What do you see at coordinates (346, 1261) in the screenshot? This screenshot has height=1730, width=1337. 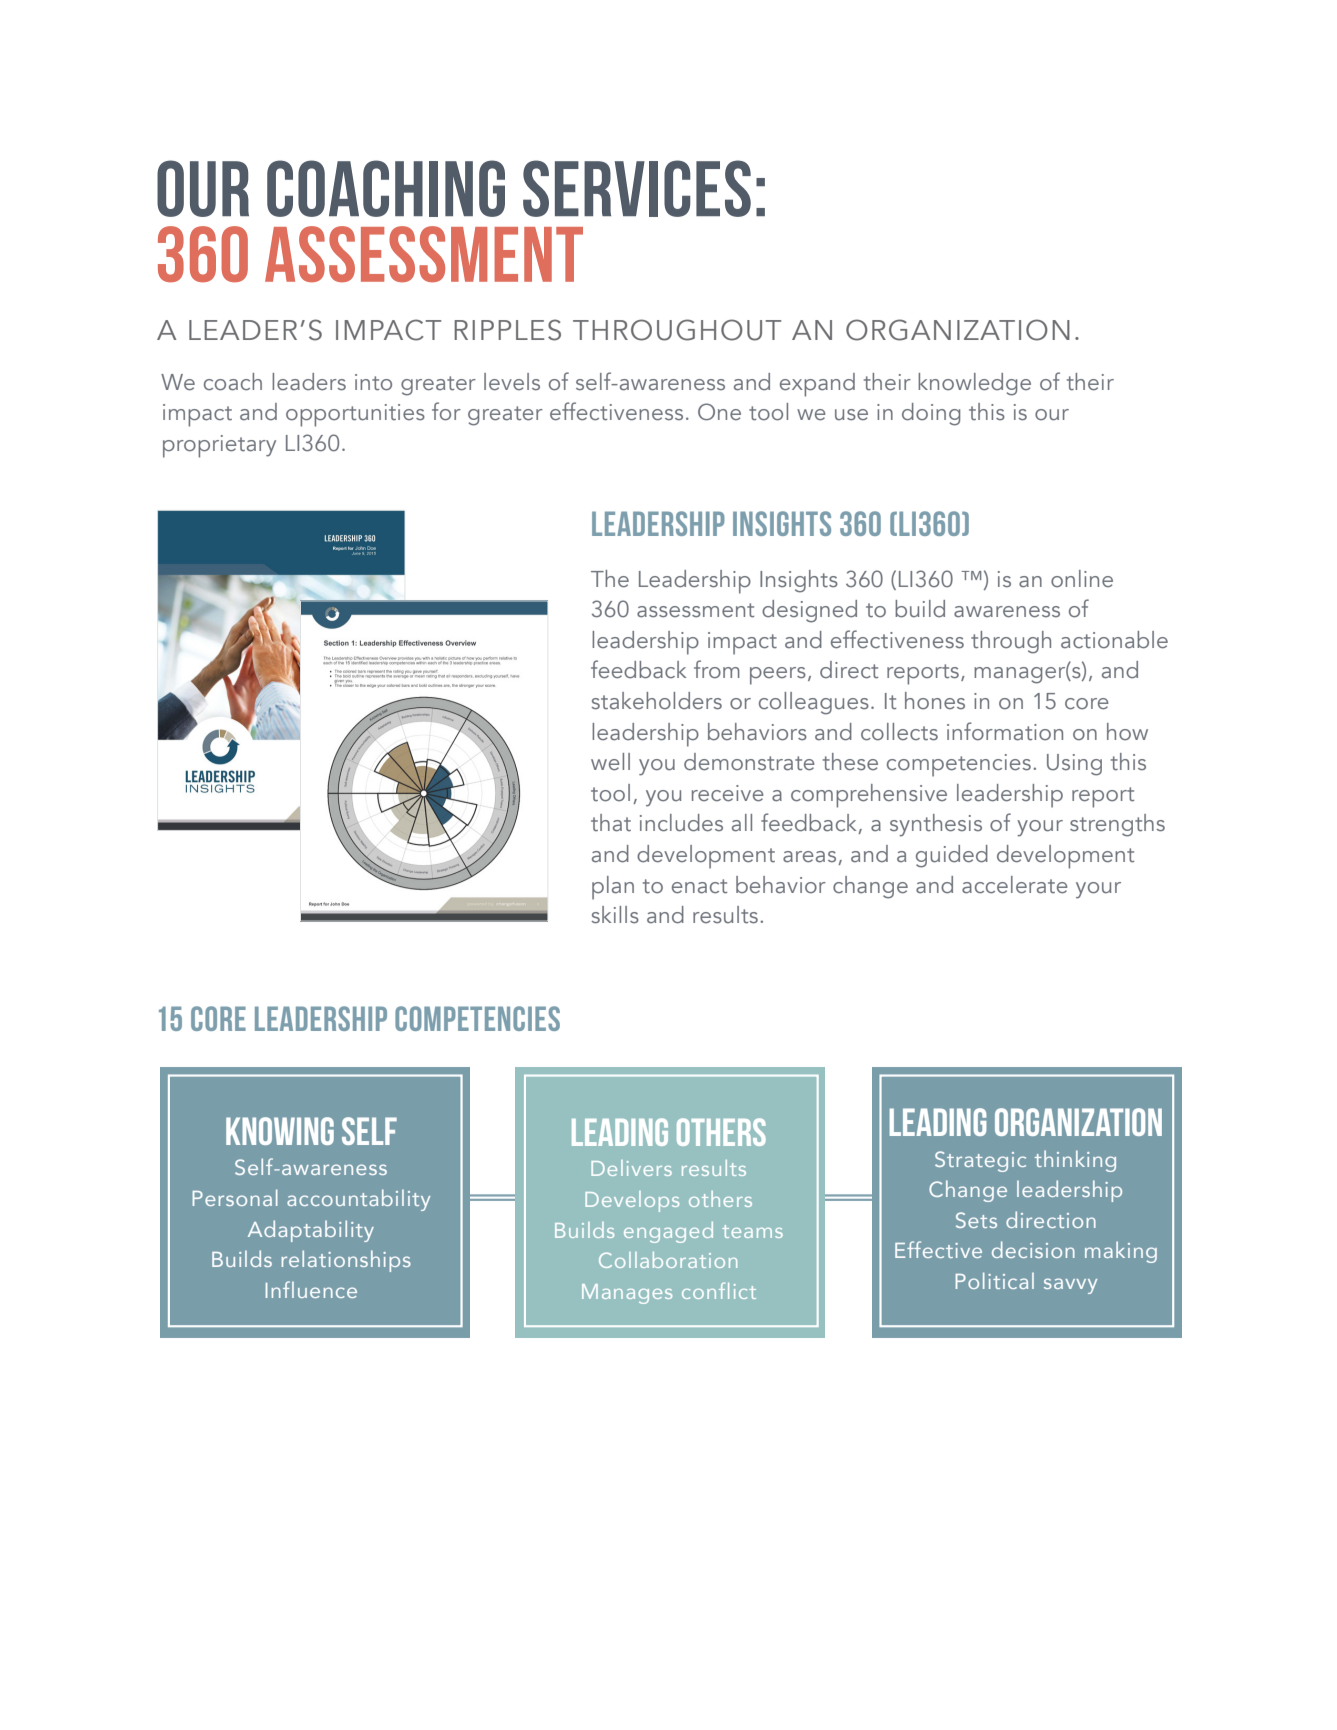 I see `relationships` at bounding box center [346, 1261].
